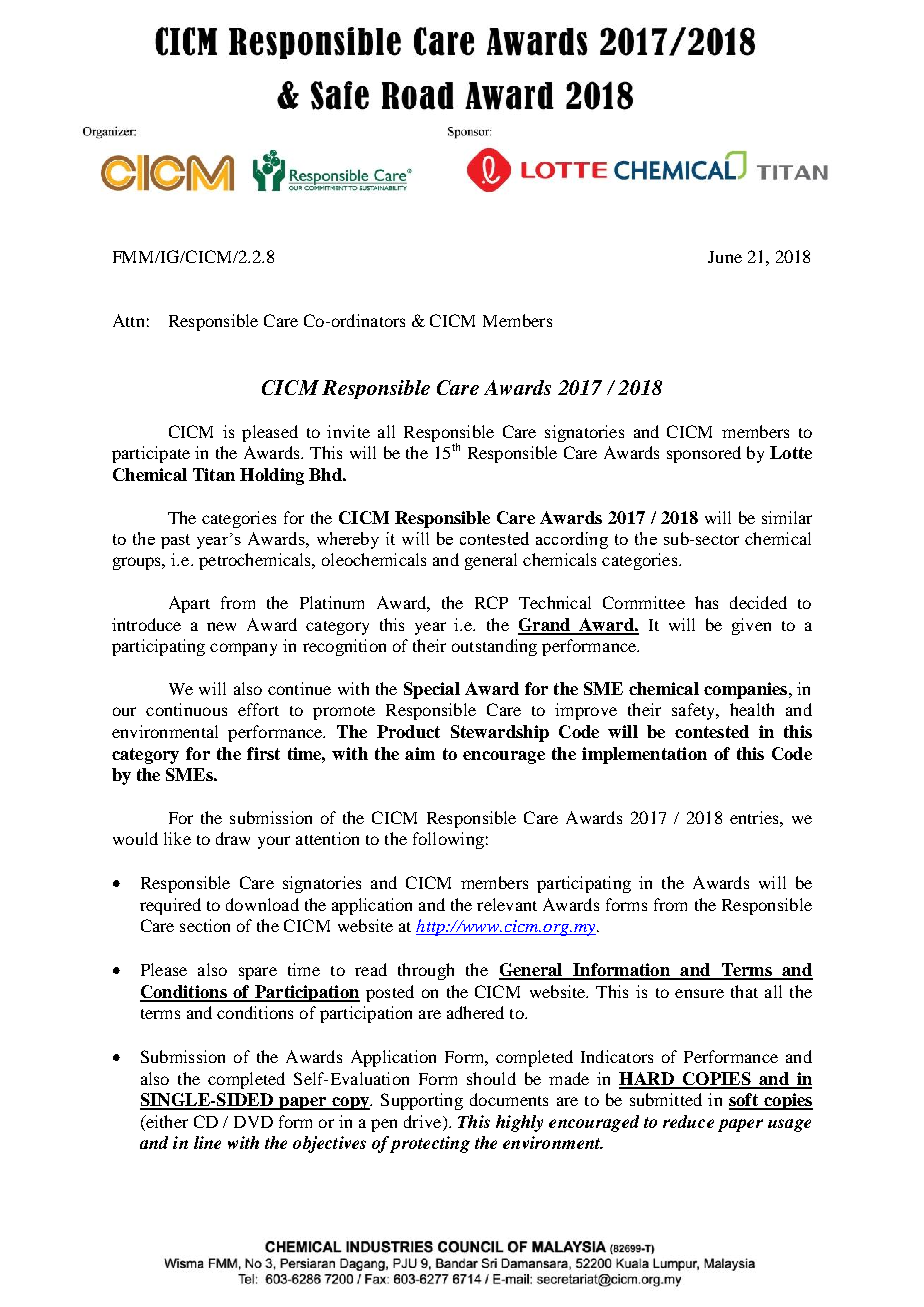 The image size is (924, 1307). Describe the element at coordinates (706, 602) in the screenshot. I see `has` at that location.
